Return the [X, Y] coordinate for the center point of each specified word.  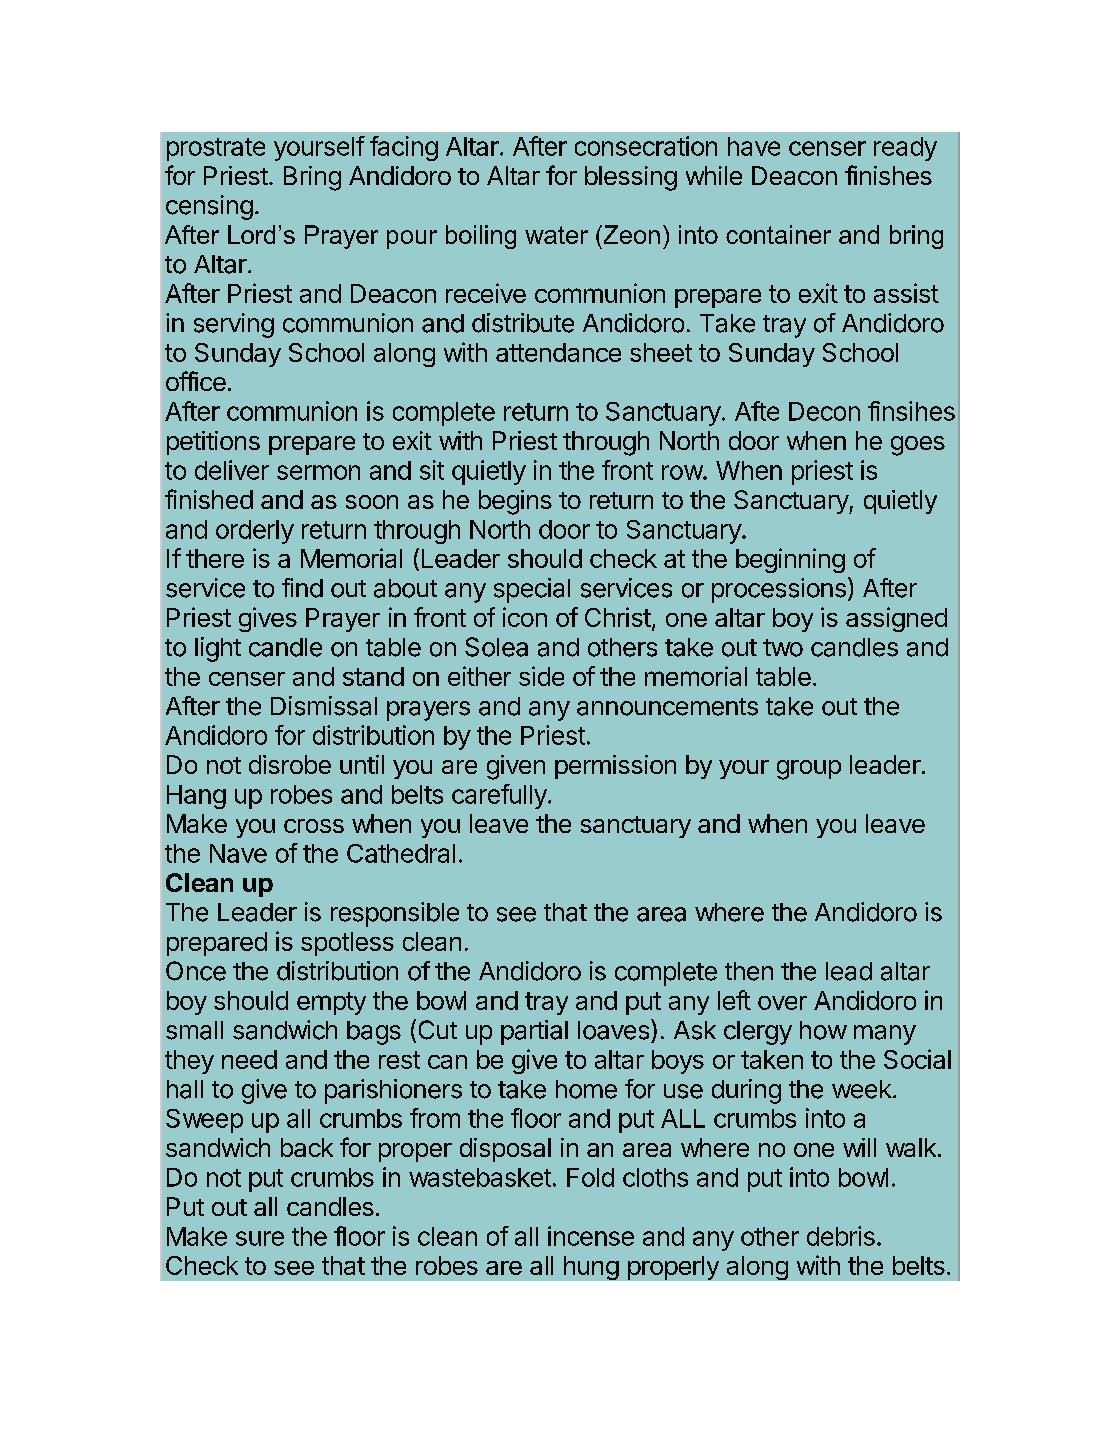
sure [260, 1238]
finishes [888, 175]
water [556, 235]
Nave [238, 853]
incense [591, 1236]
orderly [255, 532]
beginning [790, 560]
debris [841, 1236]
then [749, 971]
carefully [500, 796]
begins [515, 502]
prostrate [216, 149]
